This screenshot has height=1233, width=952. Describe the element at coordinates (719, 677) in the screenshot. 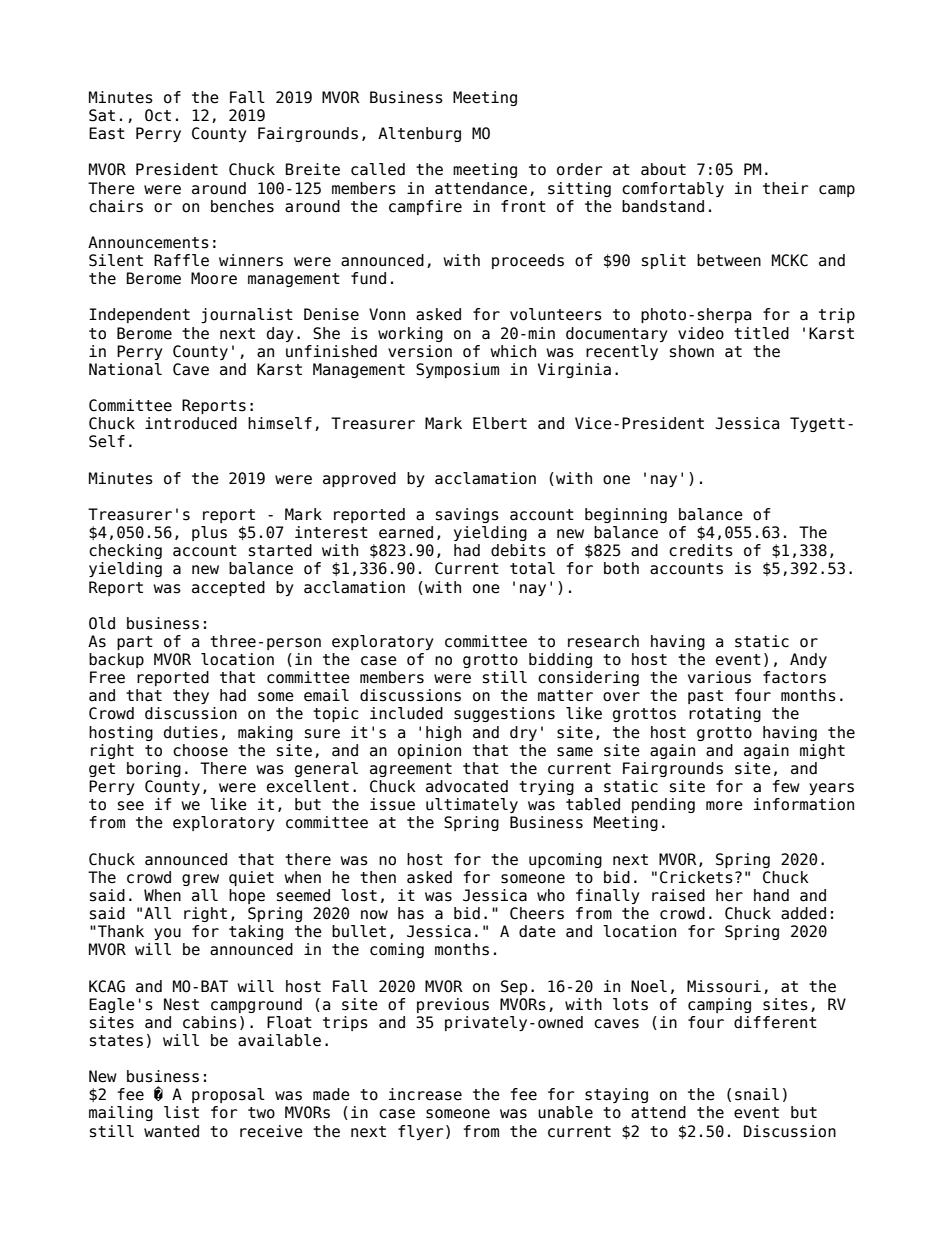

I see `various` at that location.
